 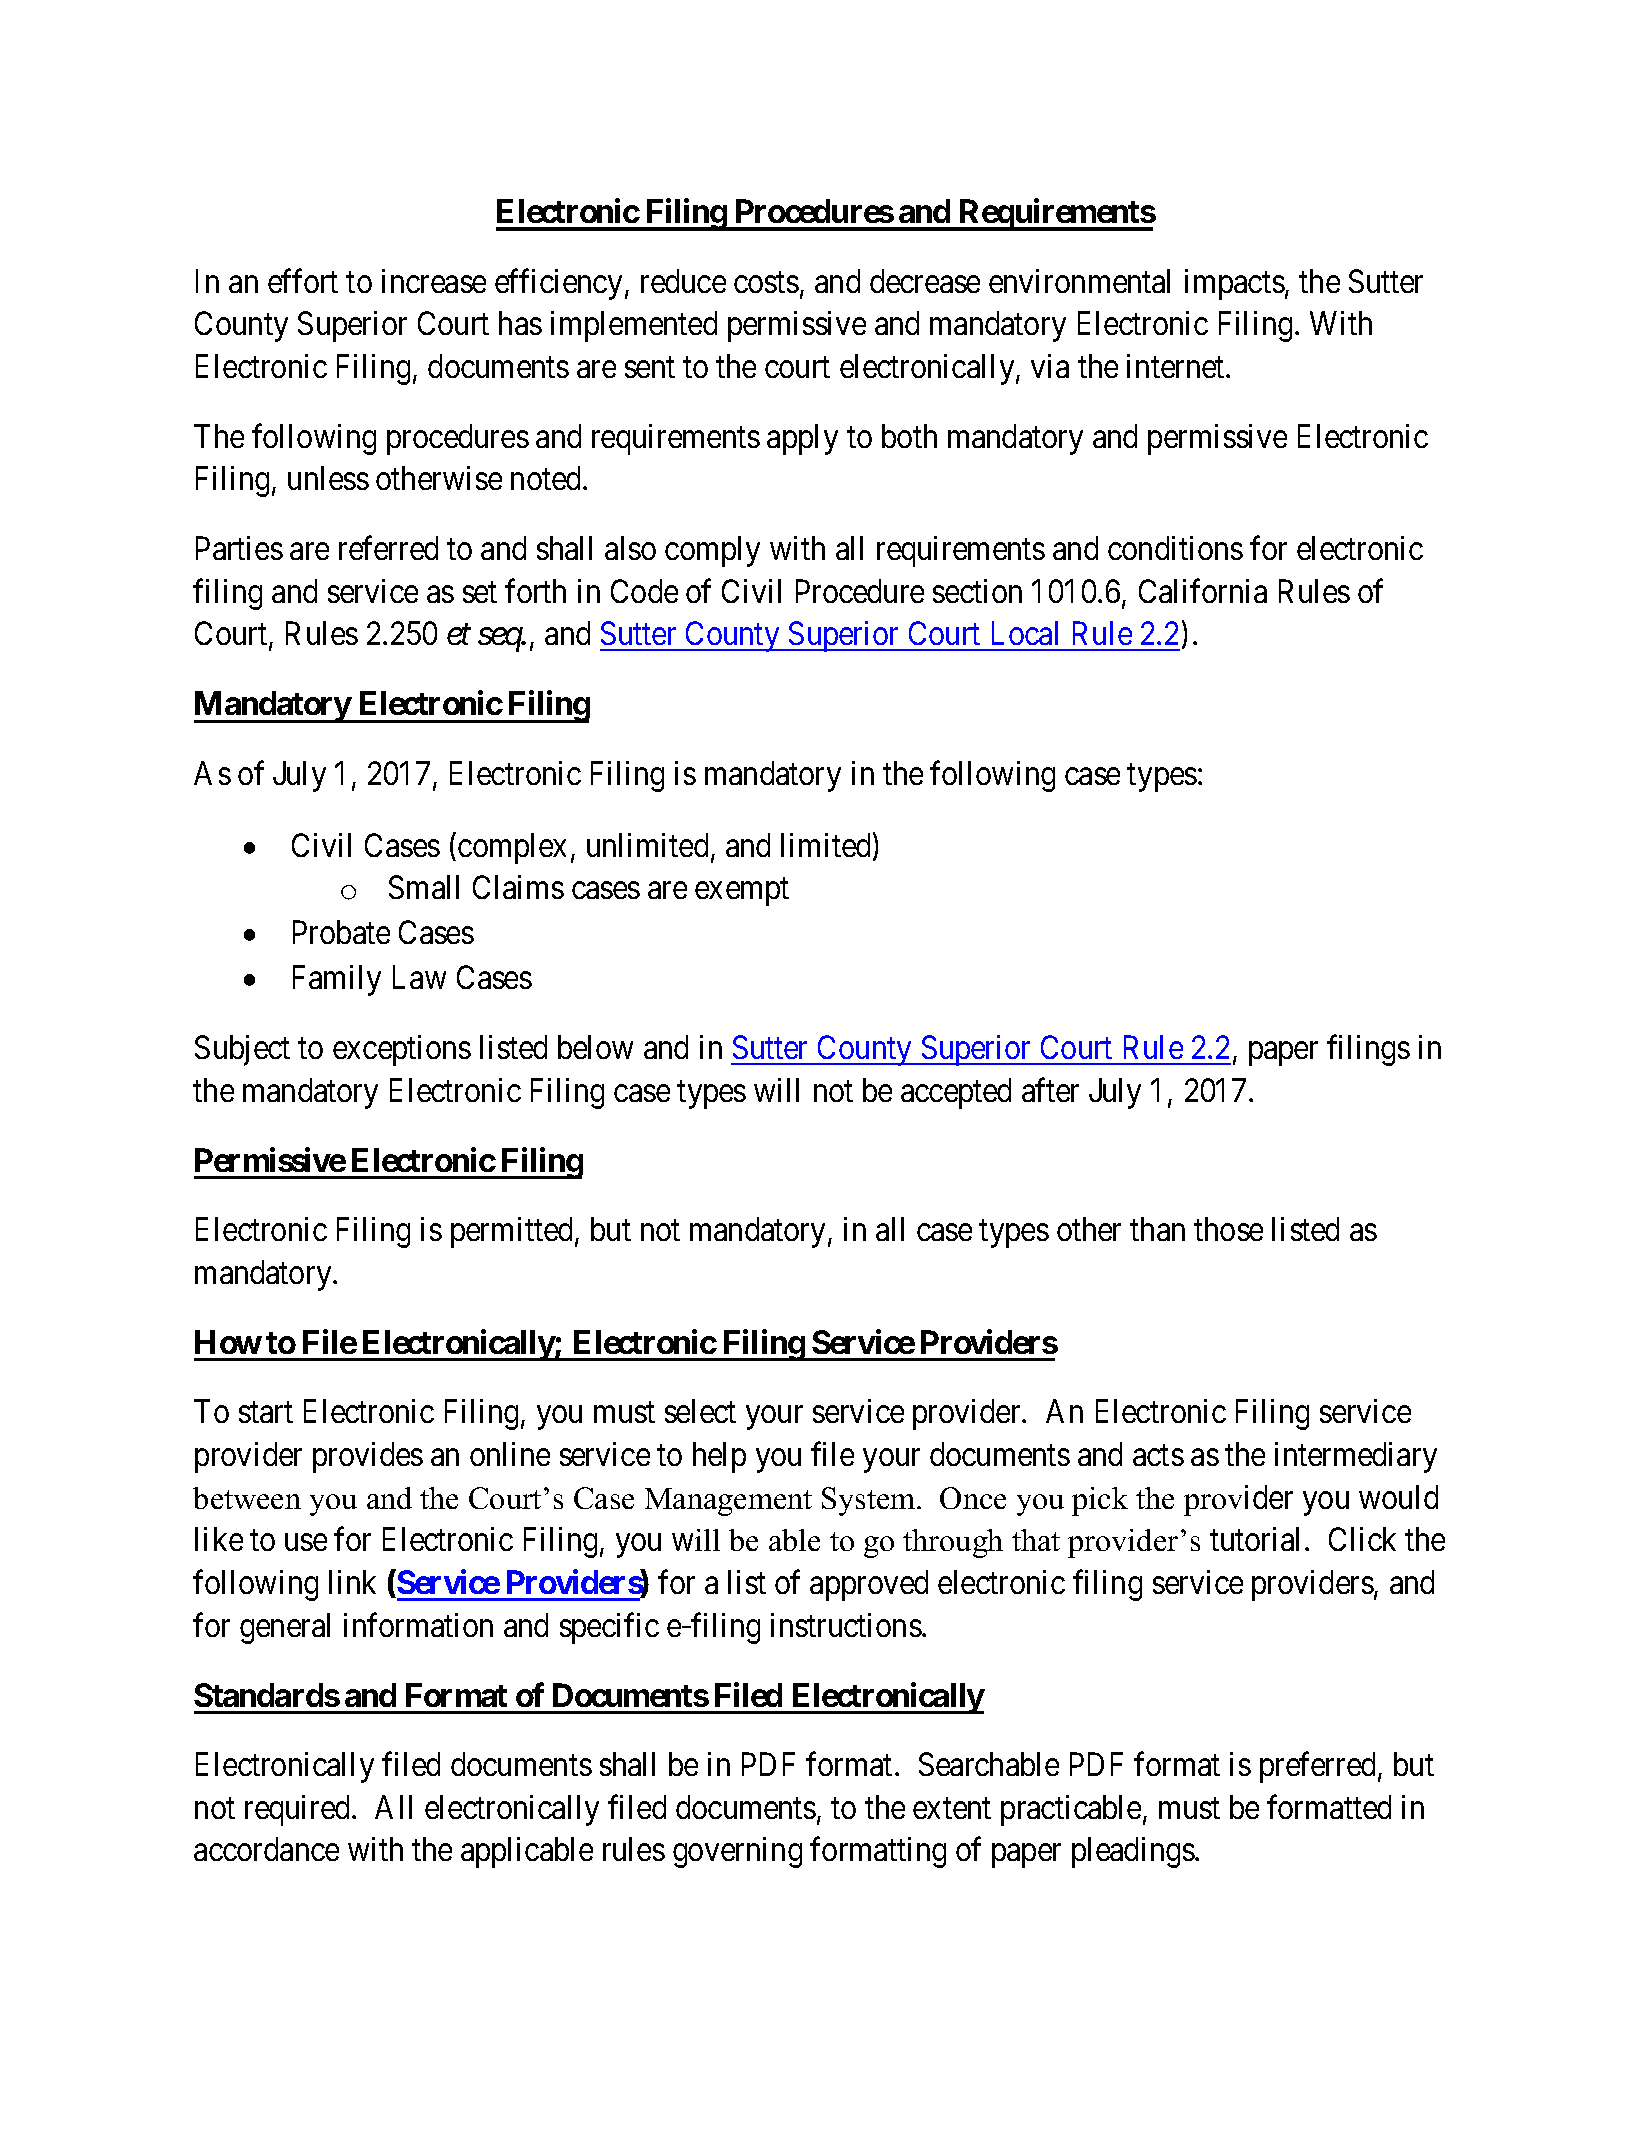 I want to click on accepted, so click(x=956, y=1093).
